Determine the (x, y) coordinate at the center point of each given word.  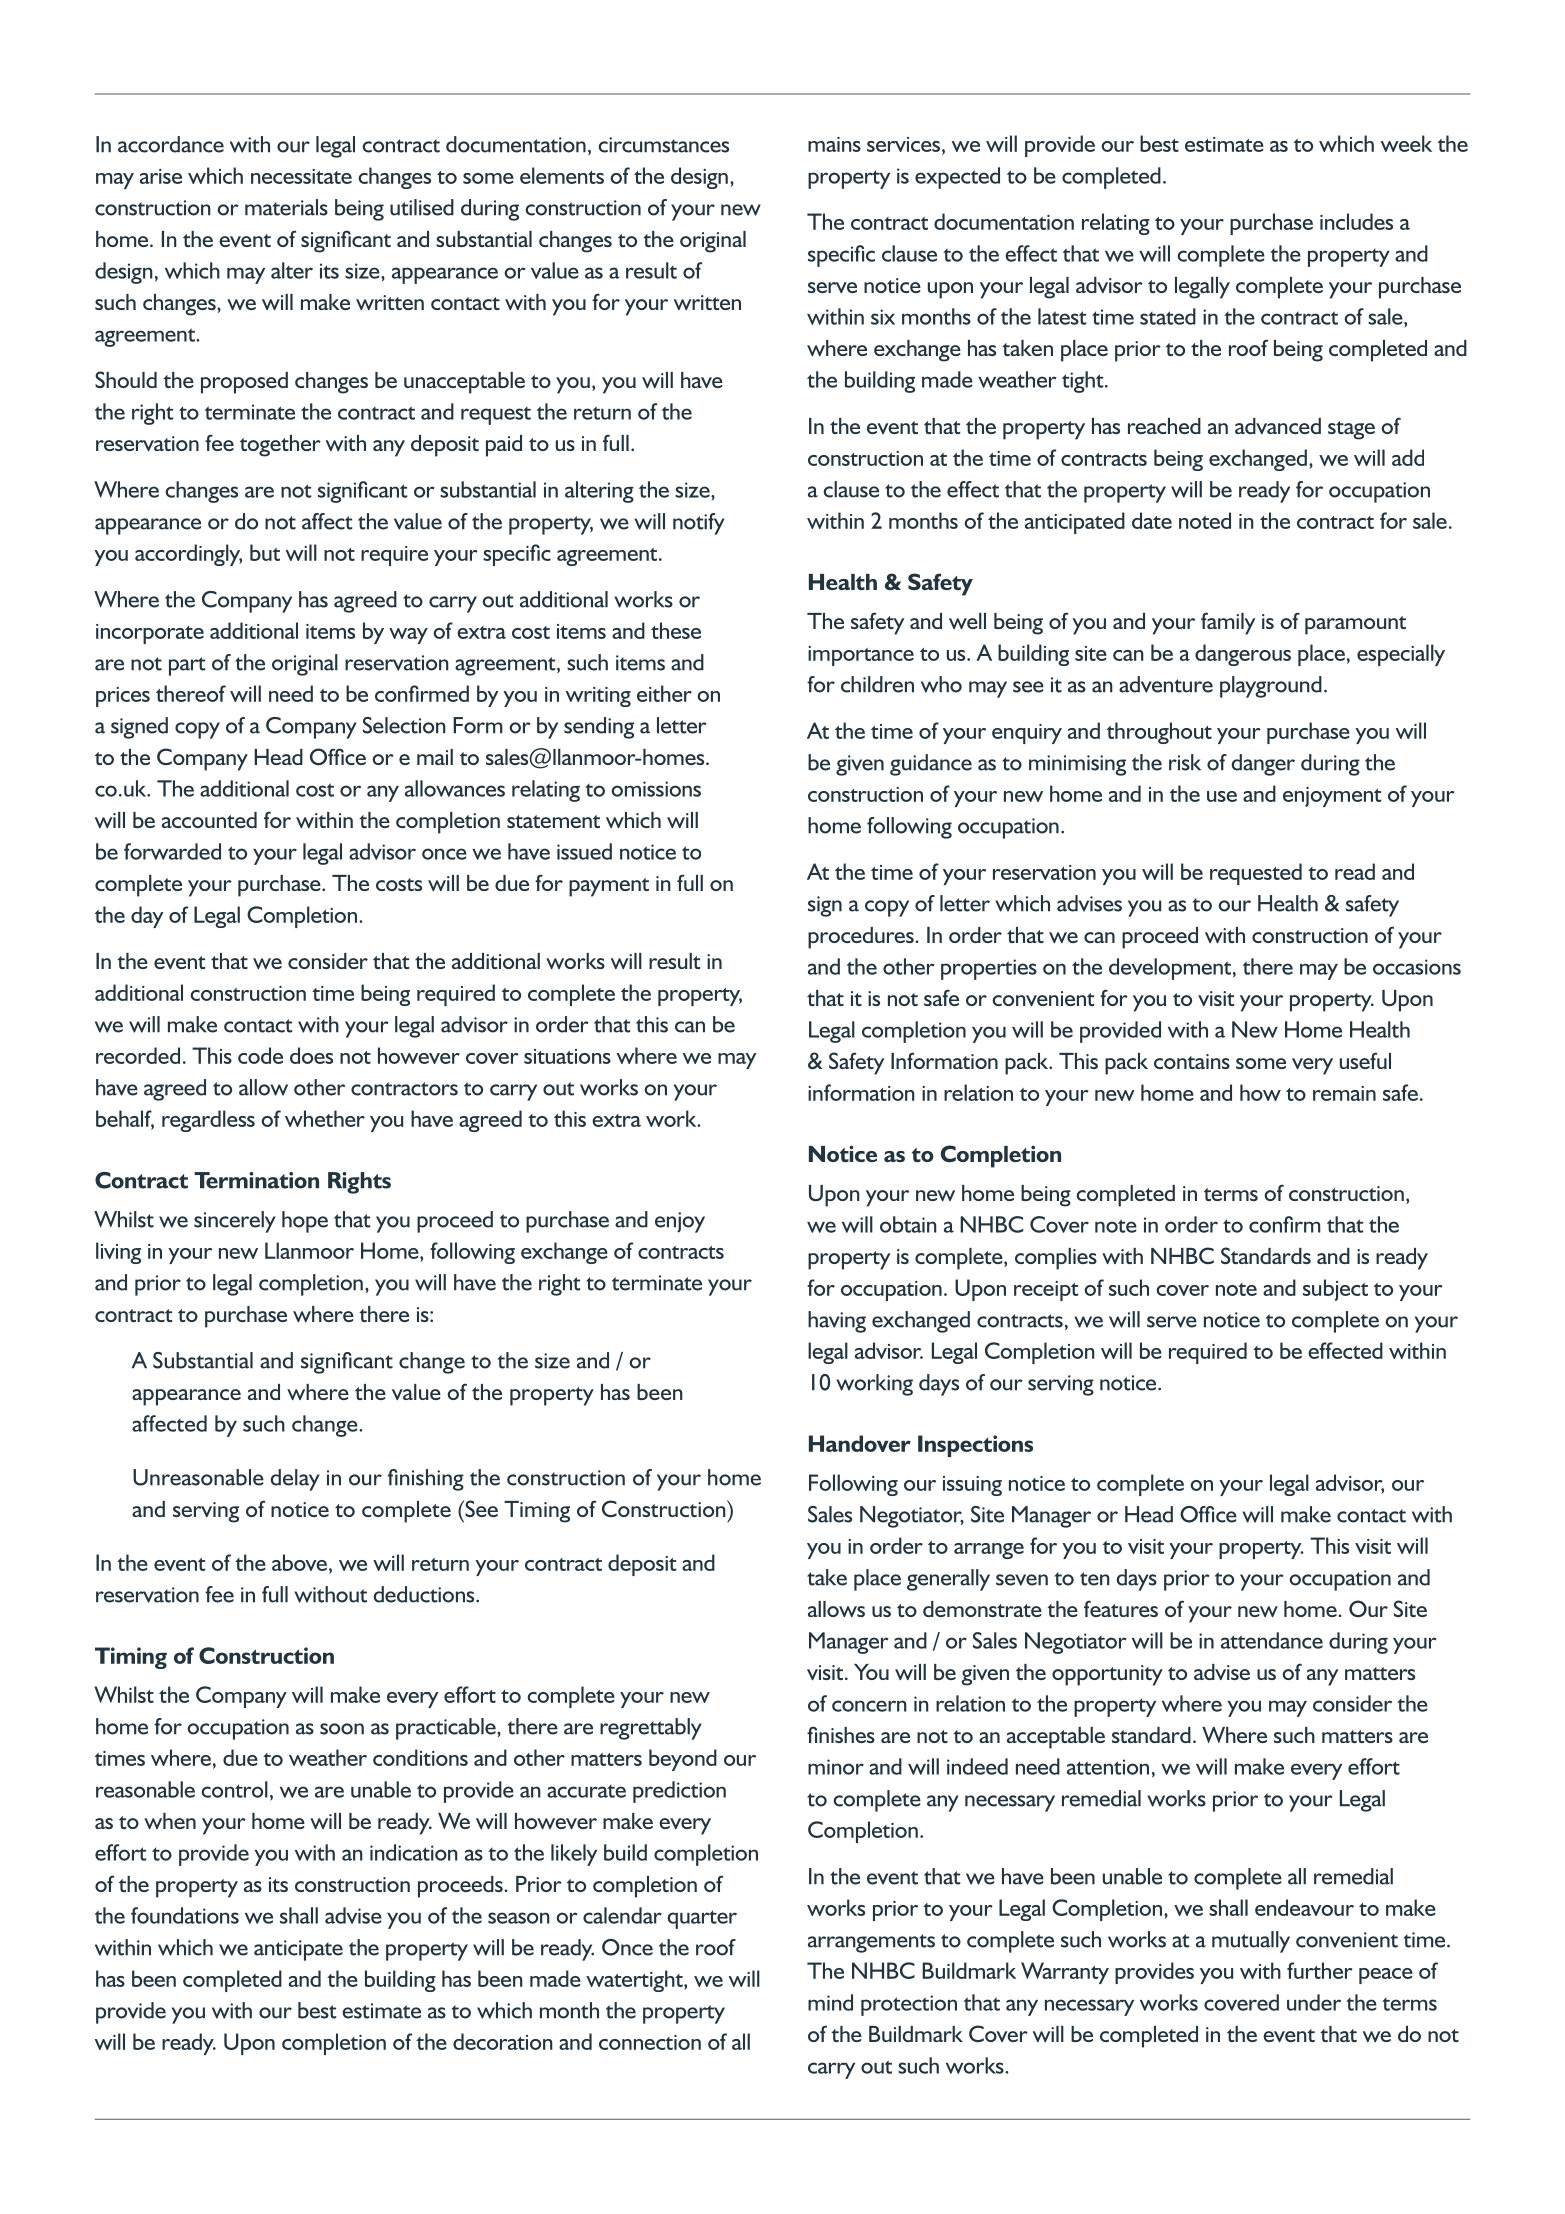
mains (834, 144)
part (187, 666)
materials (286, 207)
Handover (860, 1443)
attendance (1272, 1640)
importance (861, 656)
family (1228, 623)
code (260, 1055)
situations (567, 1056)
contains (1192, 1061)
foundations (185, 1915)
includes (1356, 221)
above (299, 1562)
